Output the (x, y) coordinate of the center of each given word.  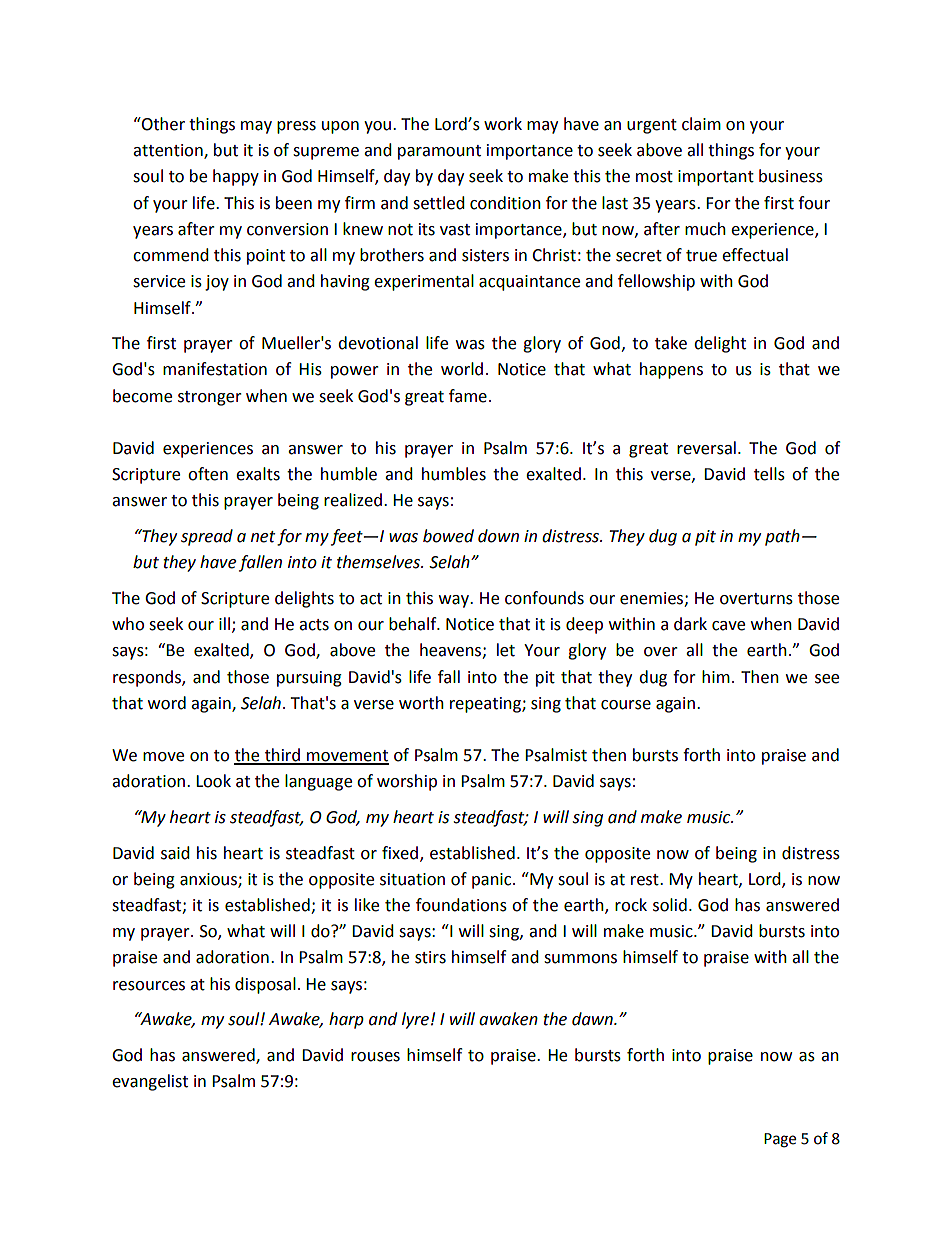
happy (236, 177)
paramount (439, 152)
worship (407, 782)
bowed (448, 536)
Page (780, 1140)
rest (646, 880)
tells (769, 474)
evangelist (150, 1082)
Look (213, 781)
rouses (375, 1057)
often (208, 474)
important (716, 178)
